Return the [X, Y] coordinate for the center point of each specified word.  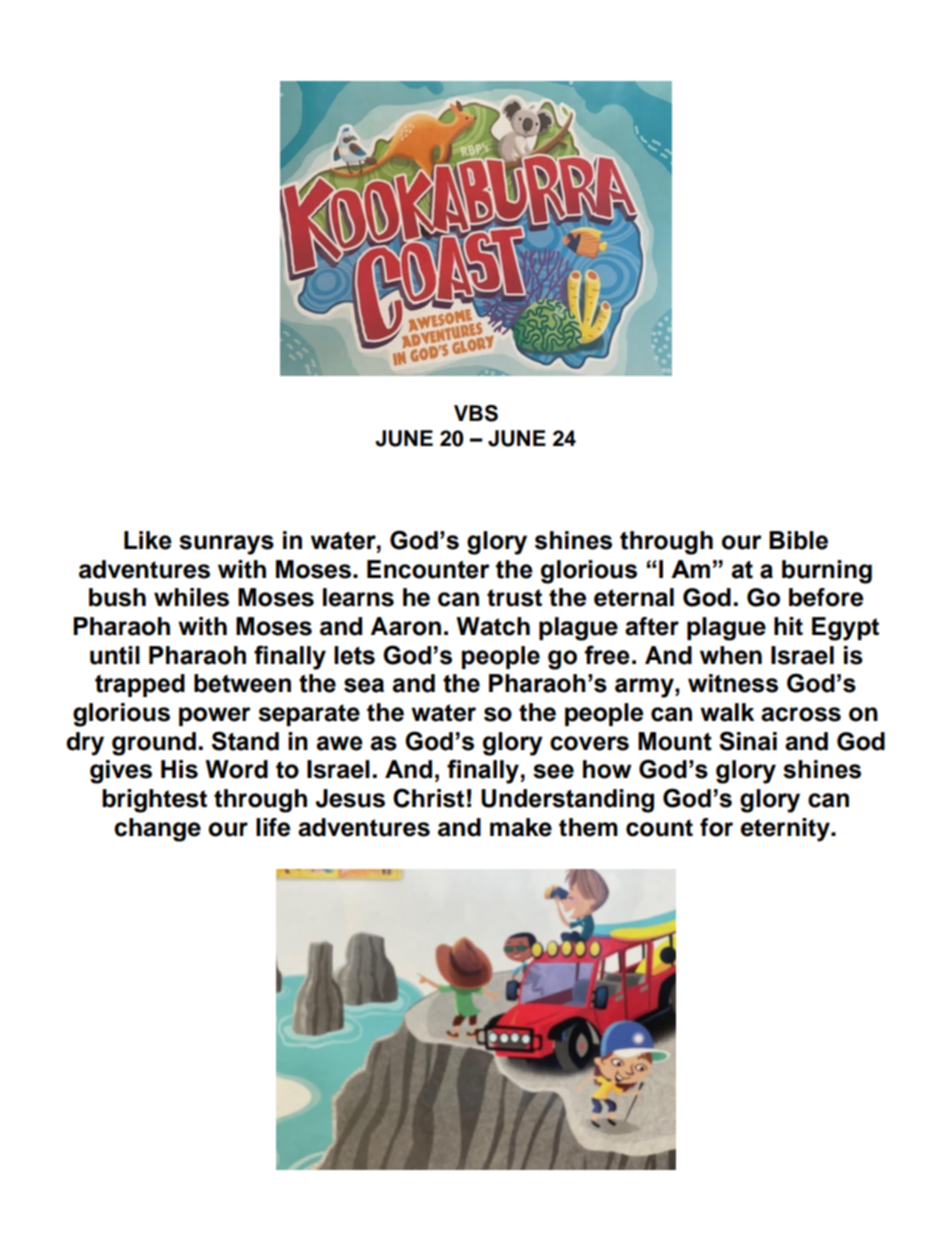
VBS [476, 413]
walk [727, 712]
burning [827, 572]
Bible [798, 540]
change [157, 830]
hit [788, 626]
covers [589, 743]
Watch [493, 626]
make [521, 827]
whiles [191, 597]
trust [514, 598]
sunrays [226, 545]
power [215, 716]
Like [148, 540]
